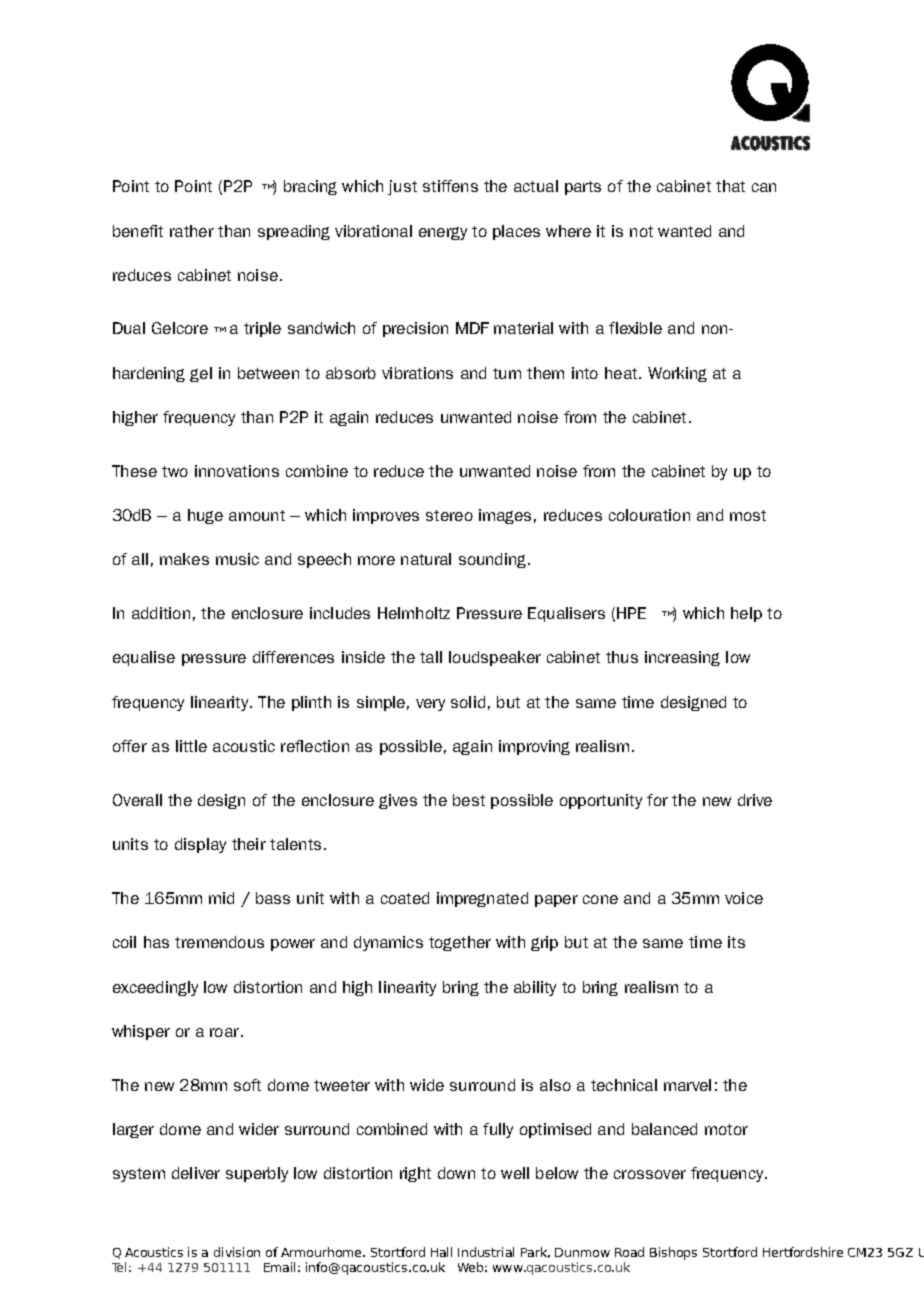 The width and height of the screenshot is (924, 1308). Describe the element at coordinates (460, 943) in the screenshot. I see `together` at that location.
